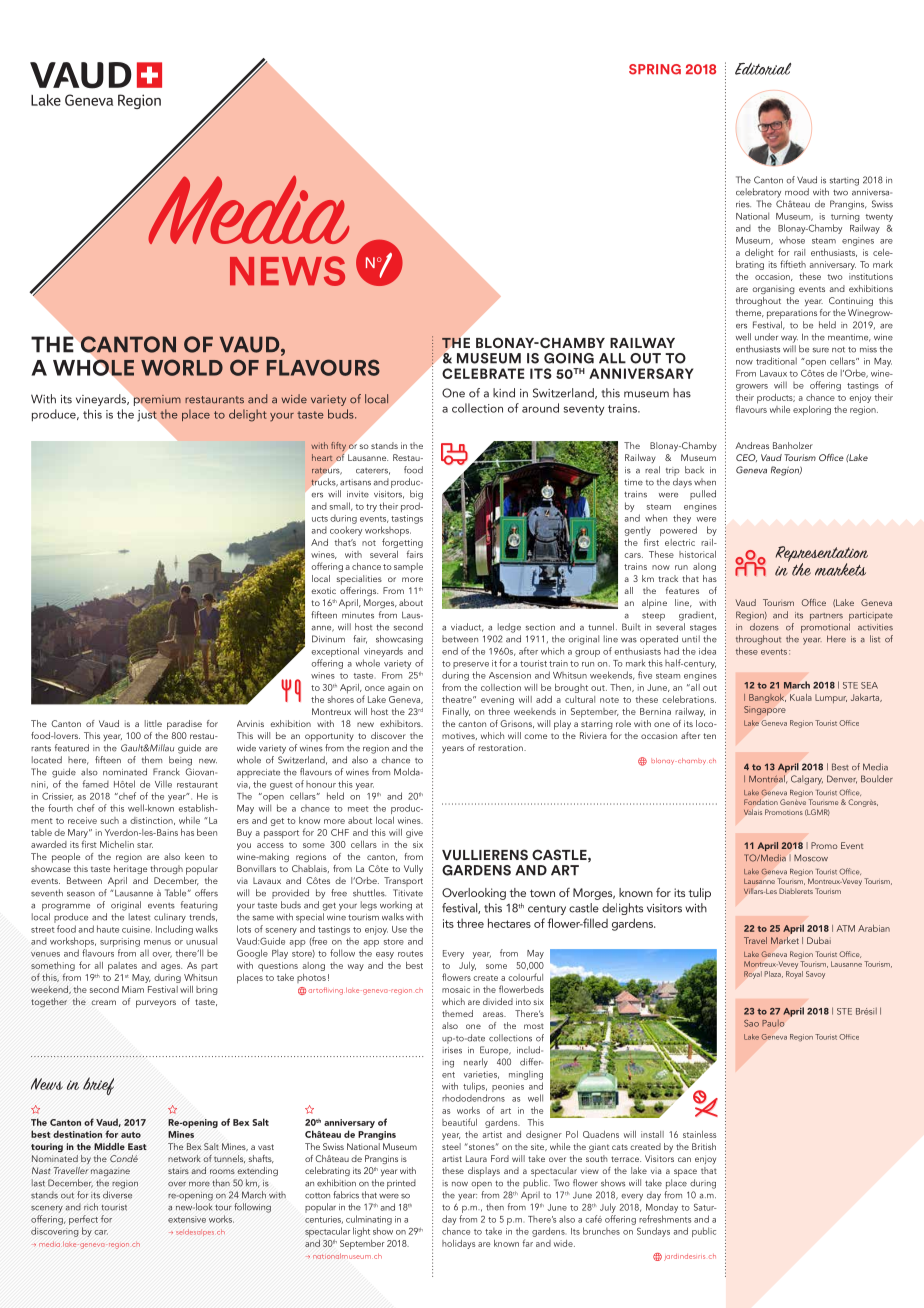  I want to click on Dubai, so click(819, 940).
